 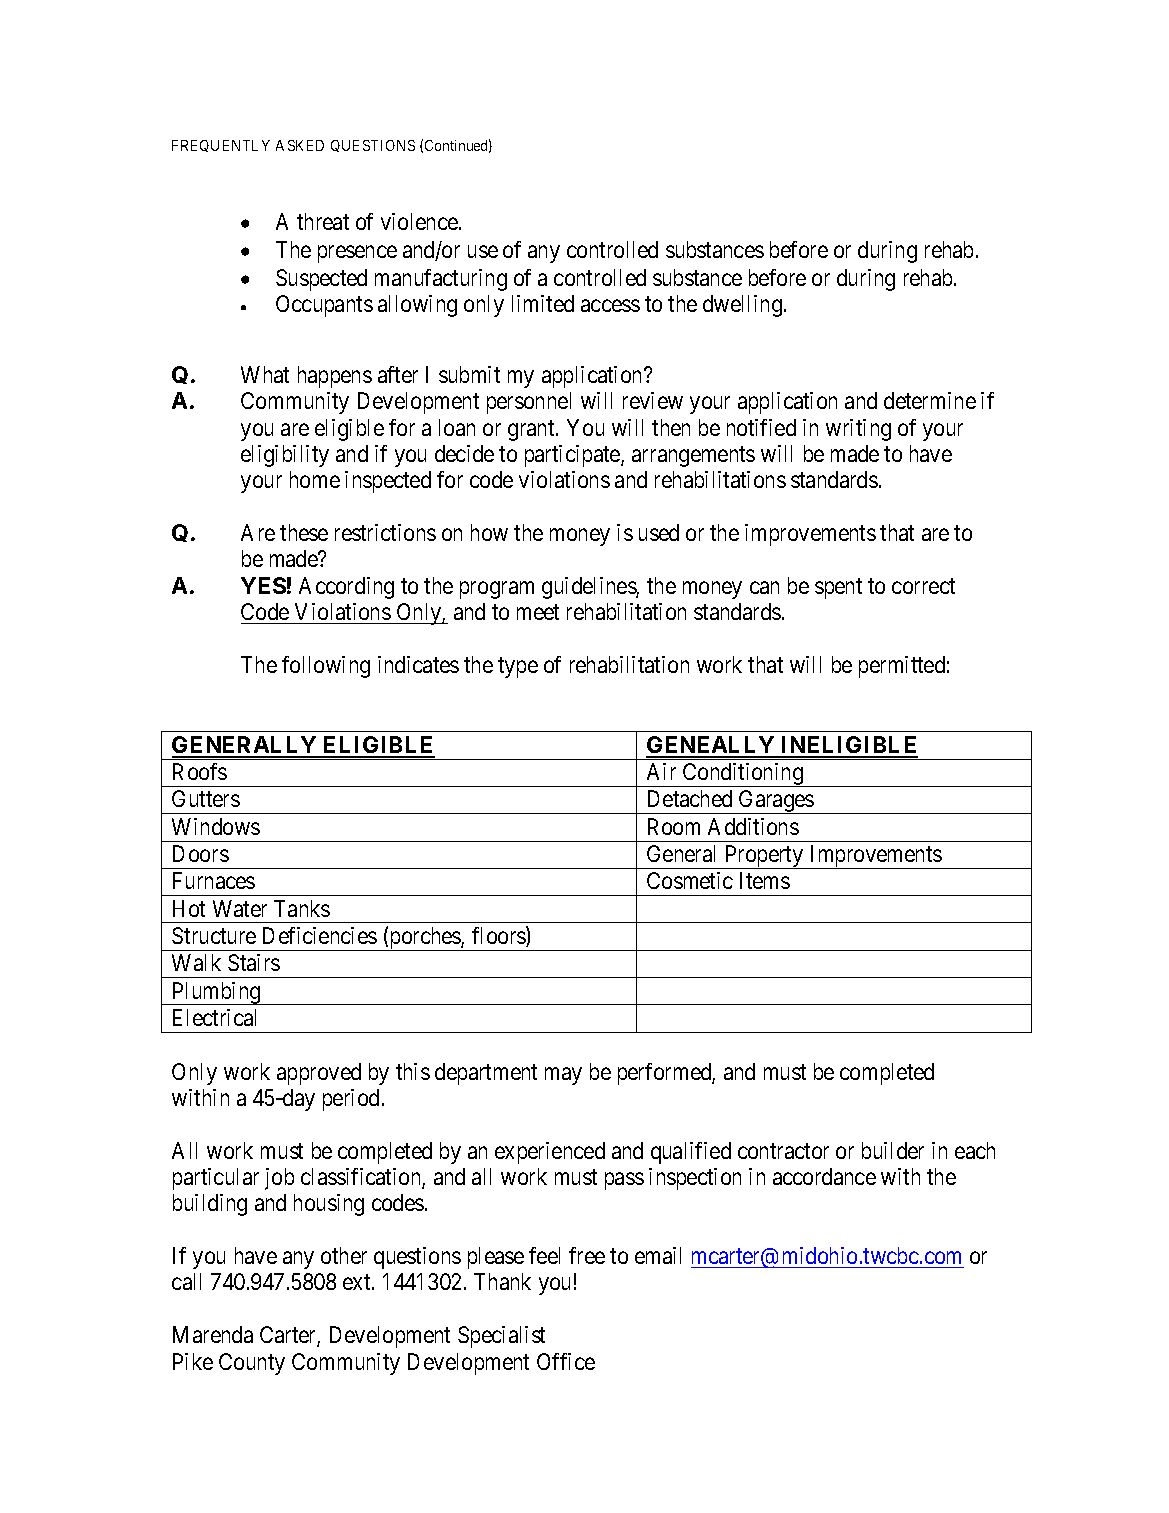 I want to click on spent, so click(x=838, y=588).
